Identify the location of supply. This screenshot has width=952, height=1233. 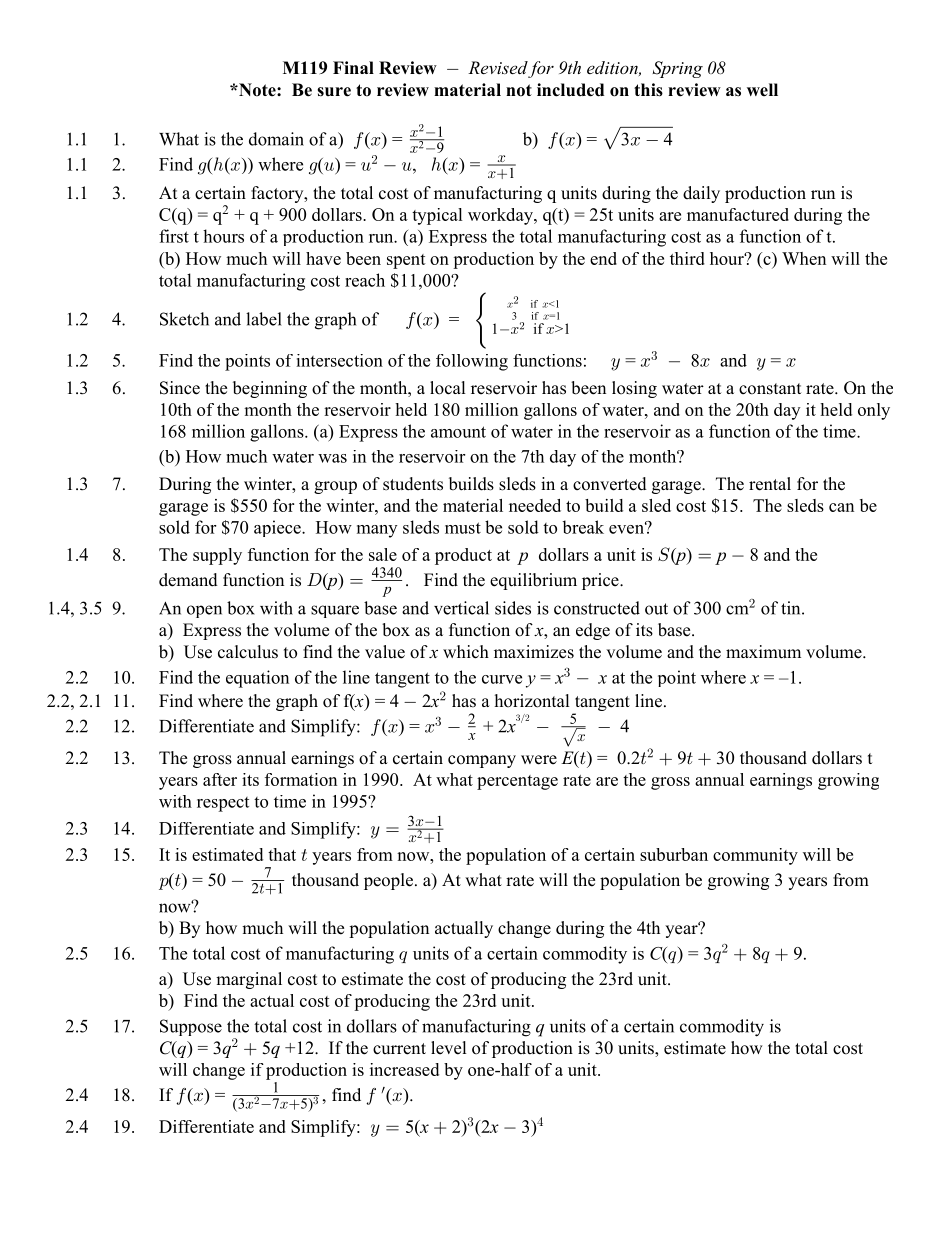
(217, 556).
